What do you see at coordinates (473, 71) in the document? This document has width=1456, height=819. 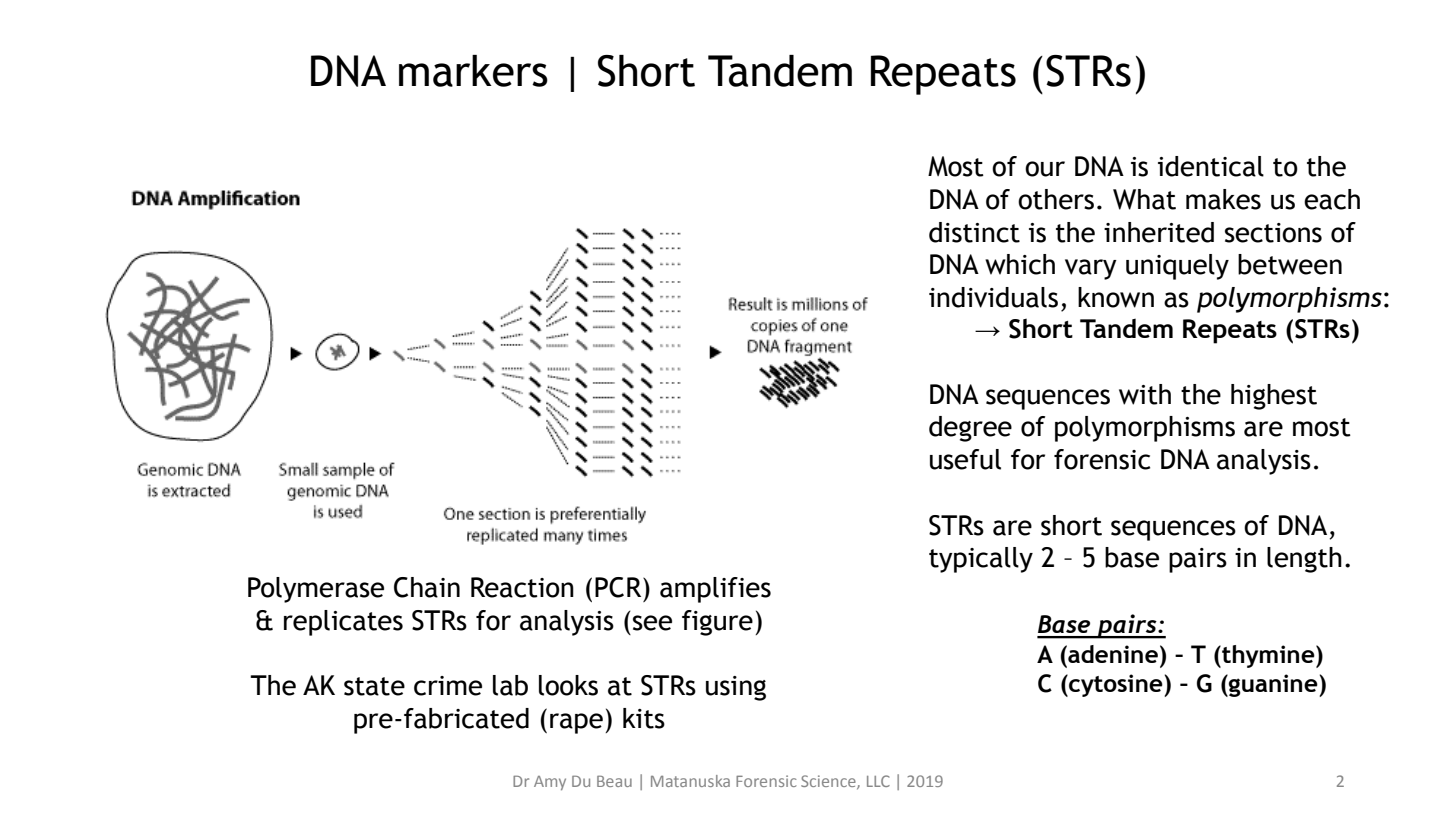 I see `markers` at bounding box center [473, 71].
